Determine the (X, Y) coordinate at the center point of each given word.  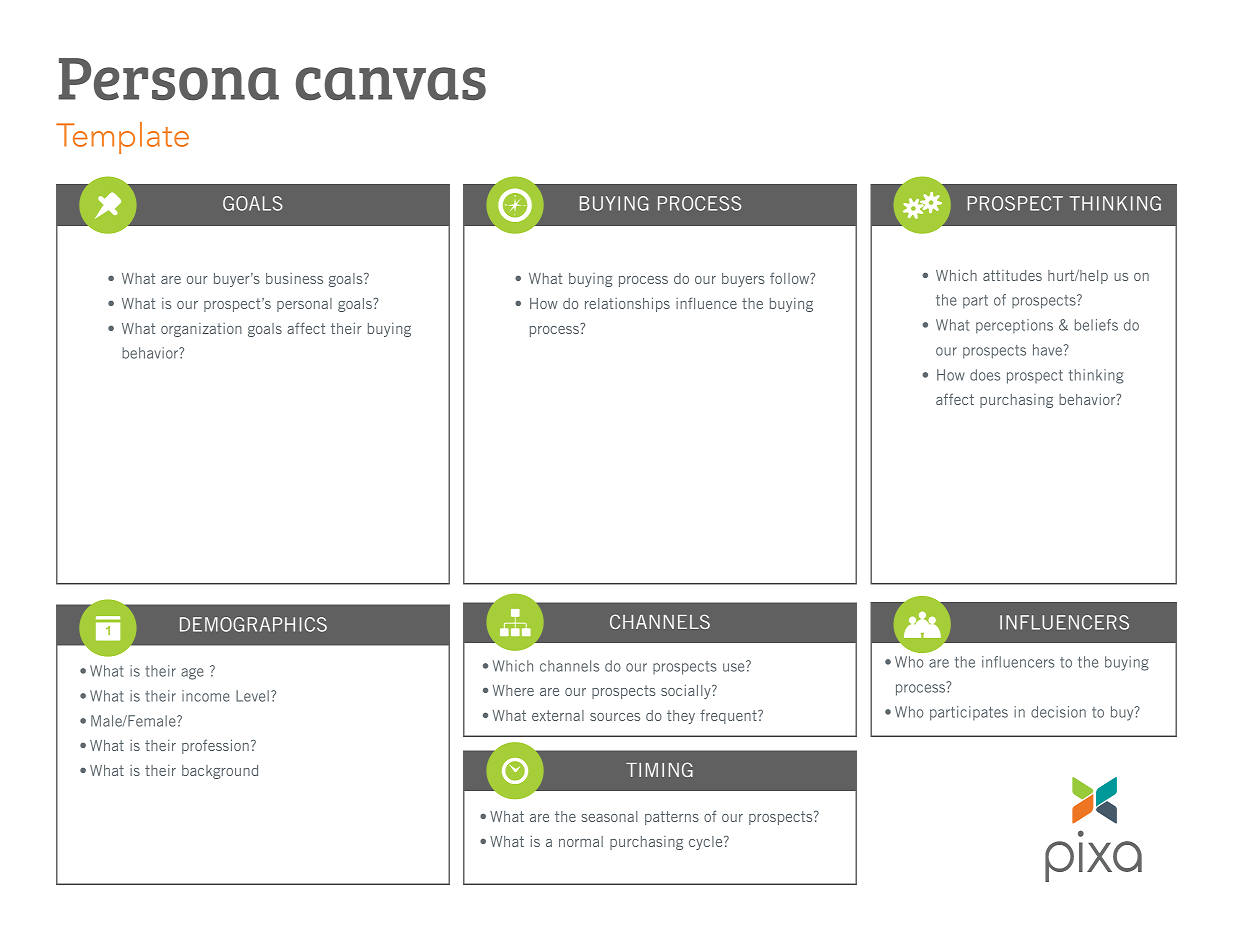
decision (1058, 712)
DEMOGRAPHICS (253, 624)
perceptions (1014, 326)
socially (687, 691)
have (1049, 350)
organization (201, 330)
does (985, 375)
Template (122, 138)
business (294, 278)
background (220, 772)
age (192, 674)
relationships (627, 304)
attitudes (1012, 275)
